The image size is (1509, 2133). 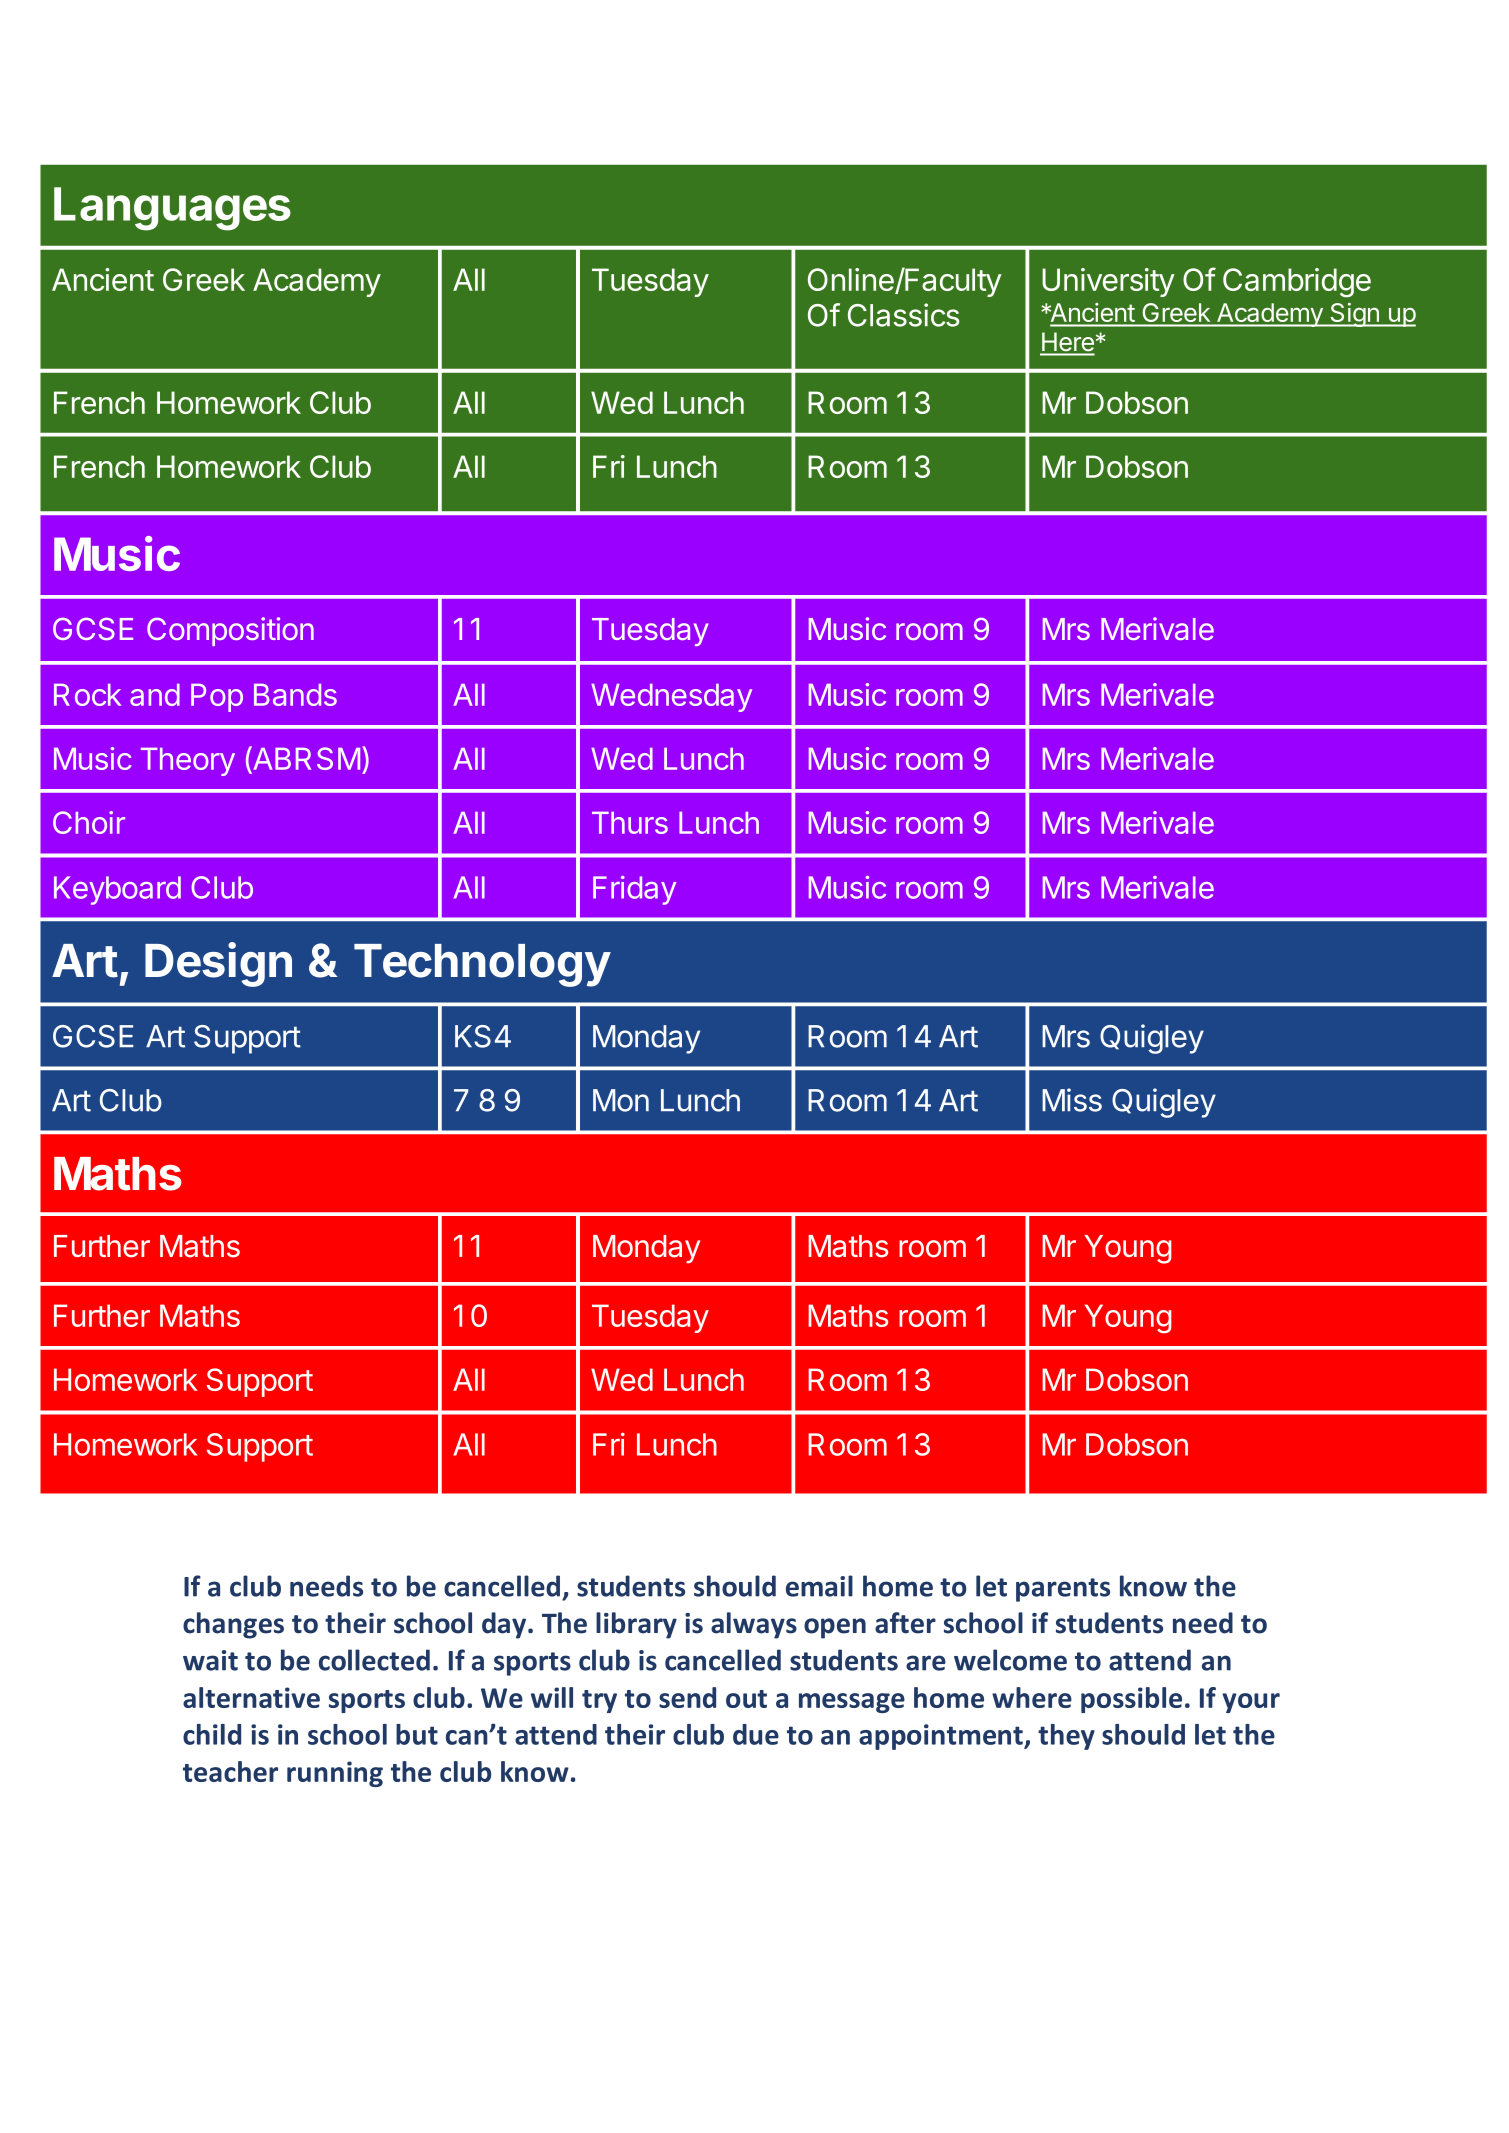 I want to click on Friday, so click(x=634, y=890).
